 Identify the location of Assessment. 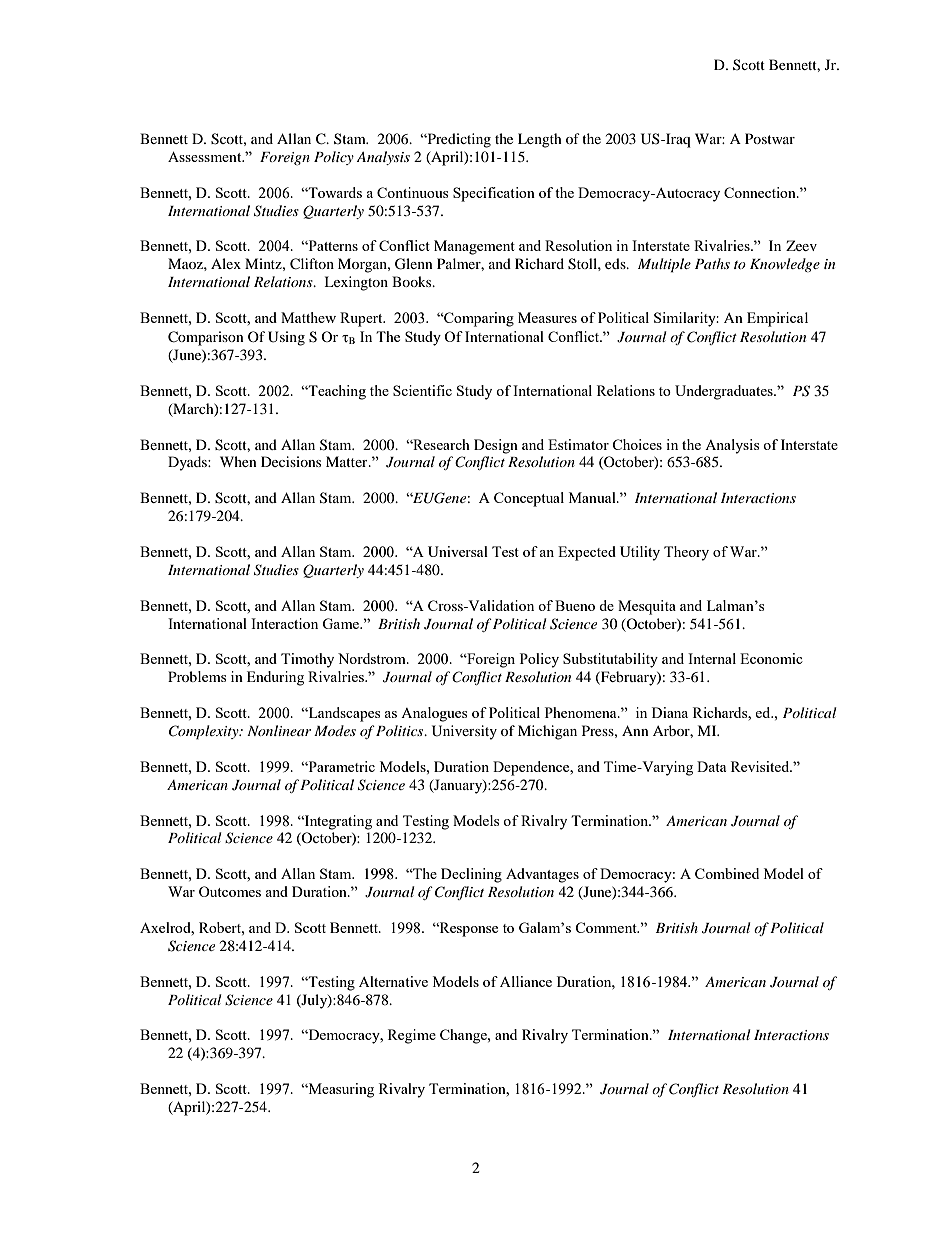
(206, 157).
